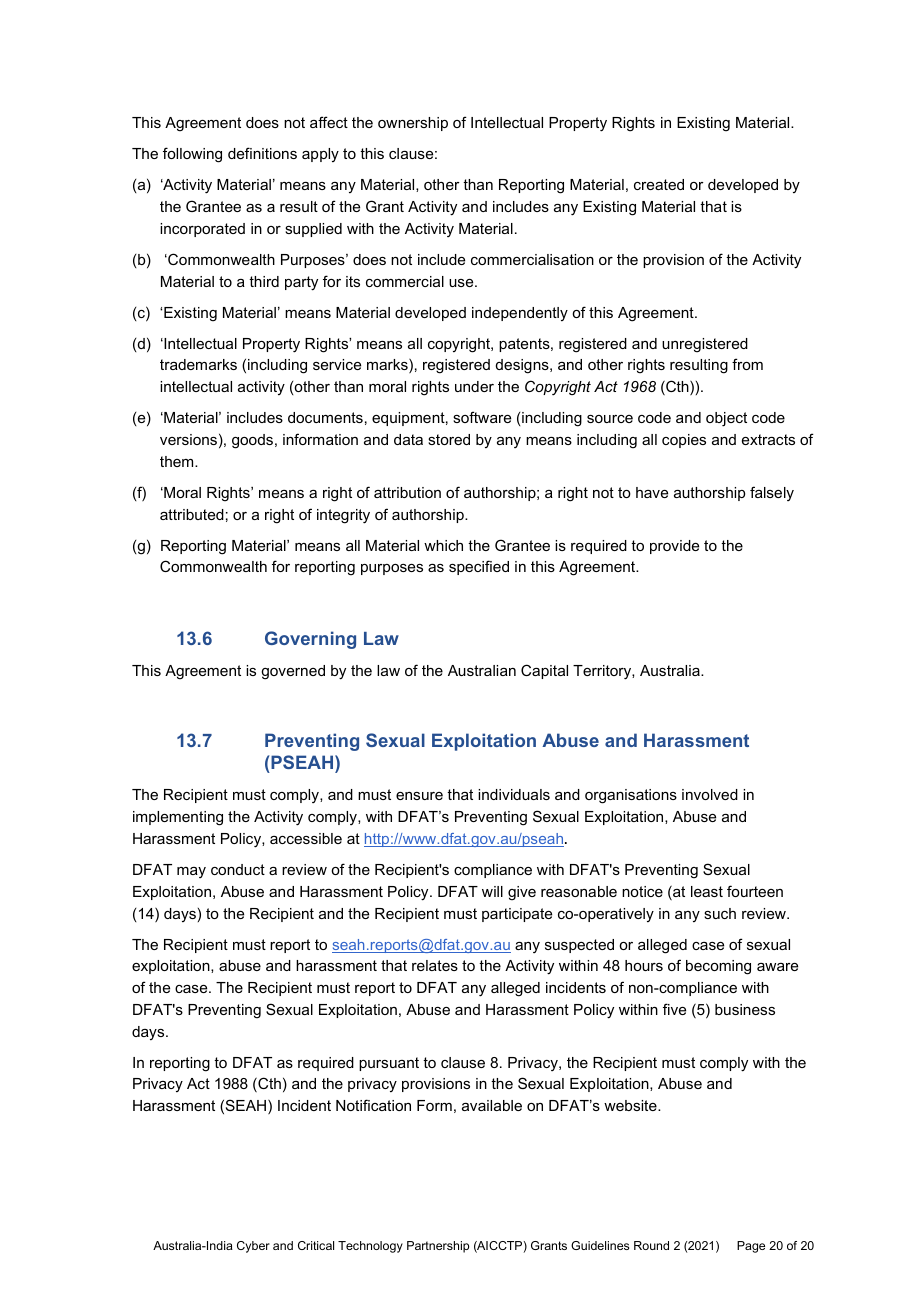 The height and width of the screenshot is (1308, 924). What do you see at coordinates (192, 514) in the screenshot?
I see `attributed` at bounding box center [192, 514].
